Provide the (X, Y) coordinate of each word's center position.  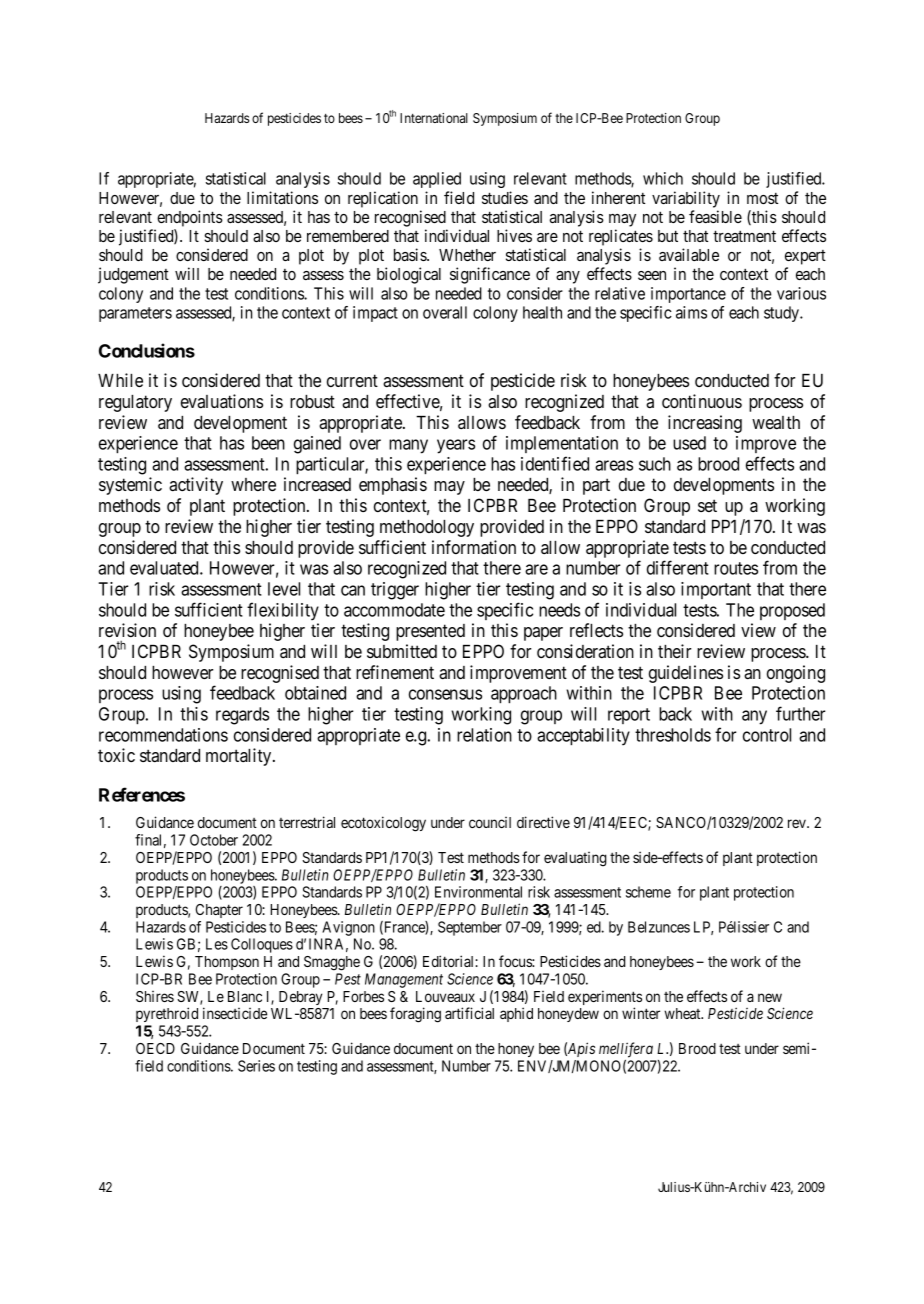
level (284, 589)
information (474, 547)
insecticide (235, 1013)
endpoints (190, 218)
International (434, 118)
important (716, 590)
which (663, 178)
